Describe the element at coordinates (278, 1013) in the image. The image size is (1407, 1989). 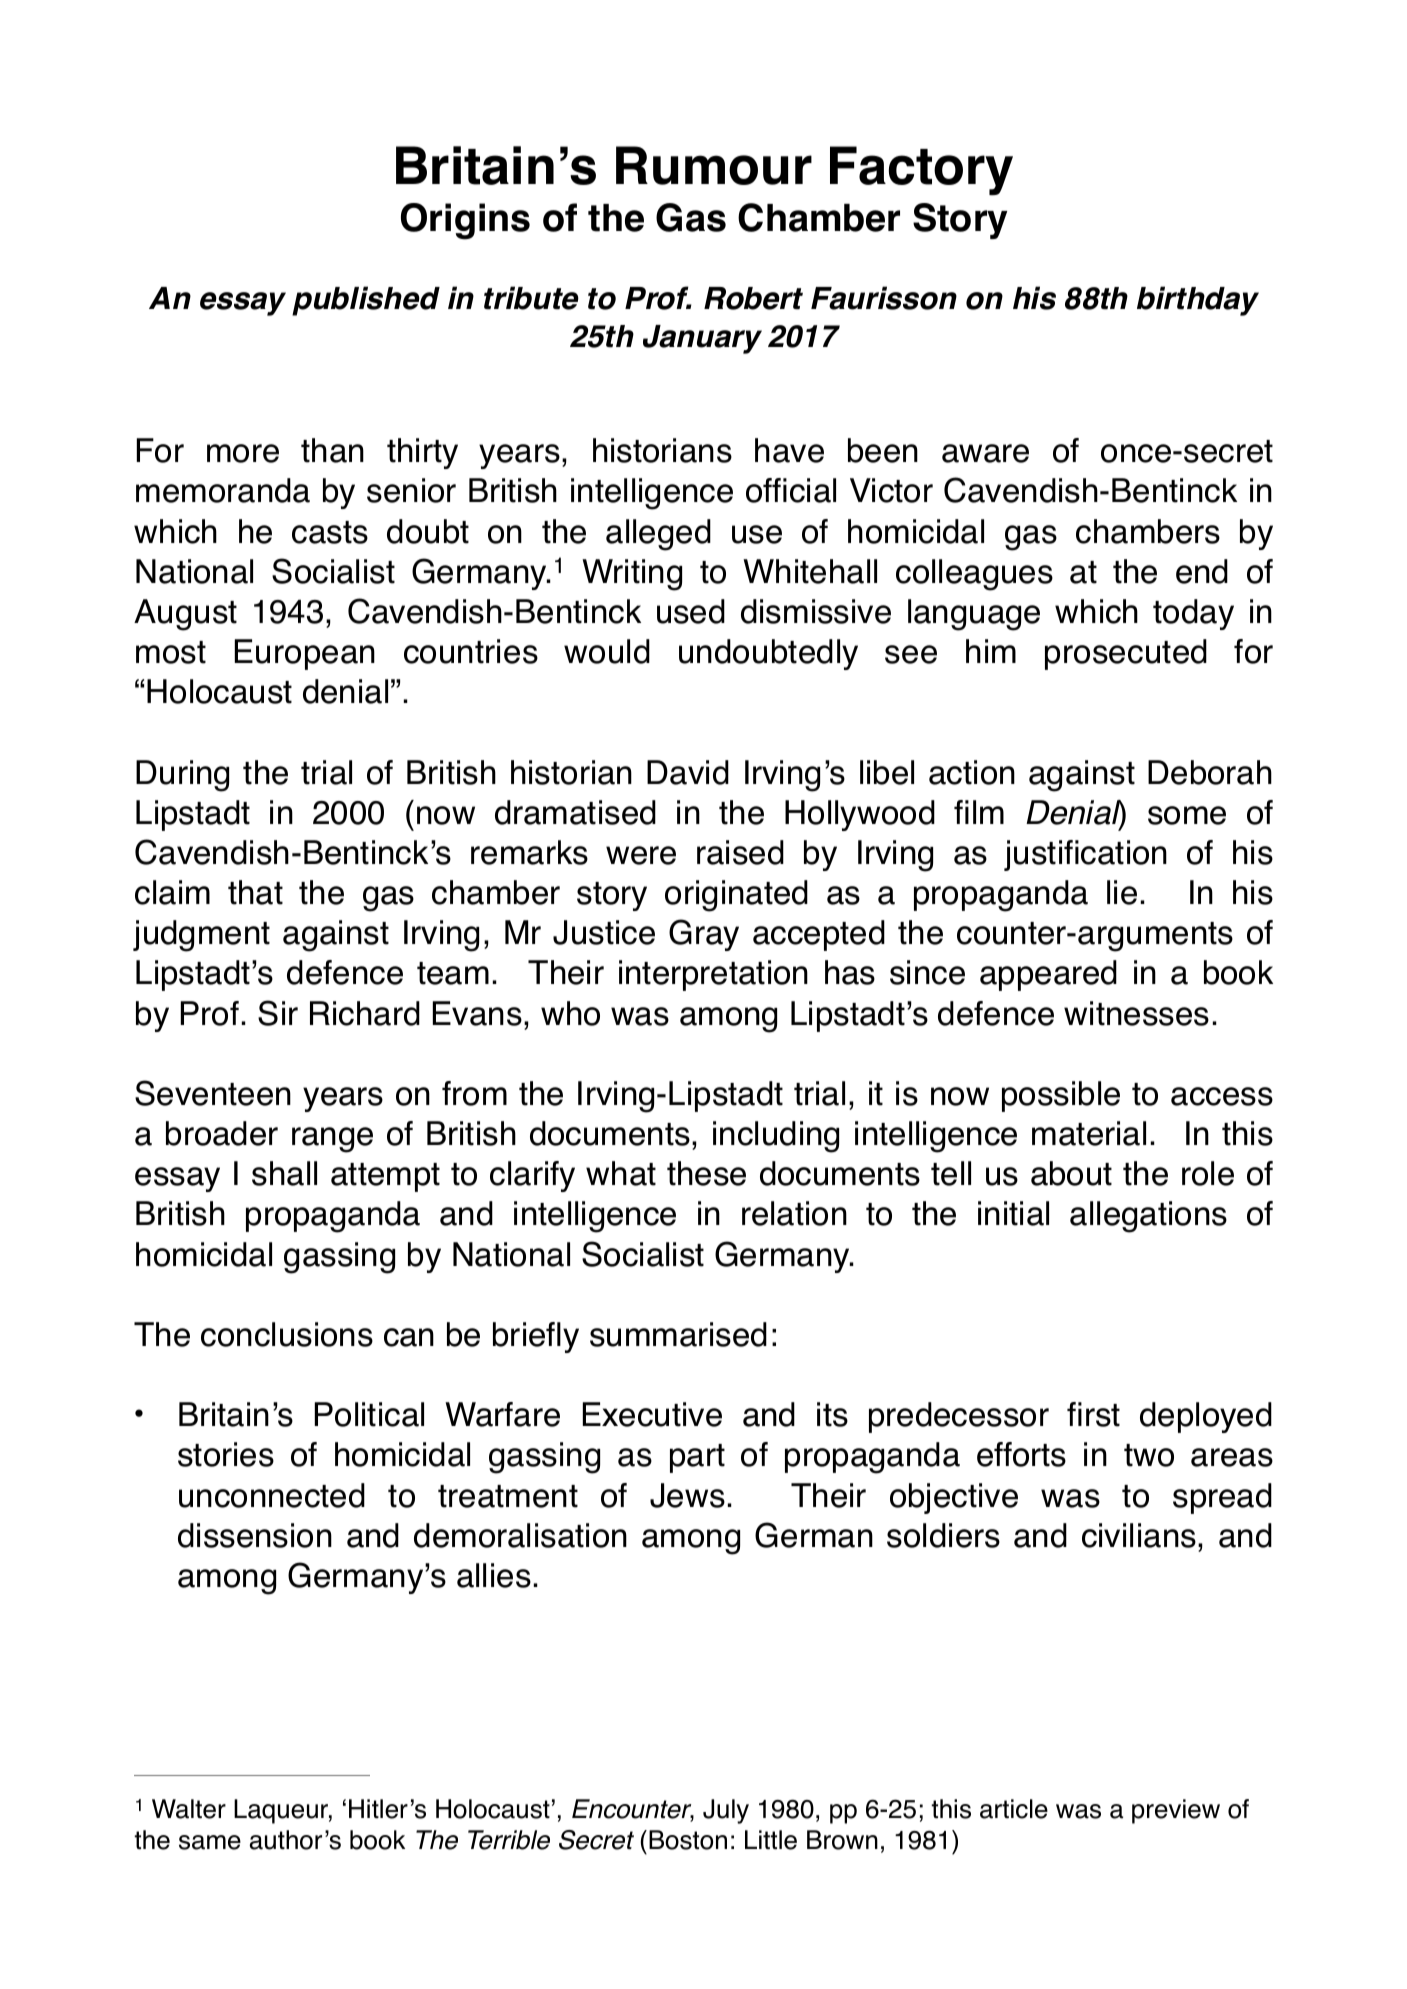
I see `Sir` at that location.
